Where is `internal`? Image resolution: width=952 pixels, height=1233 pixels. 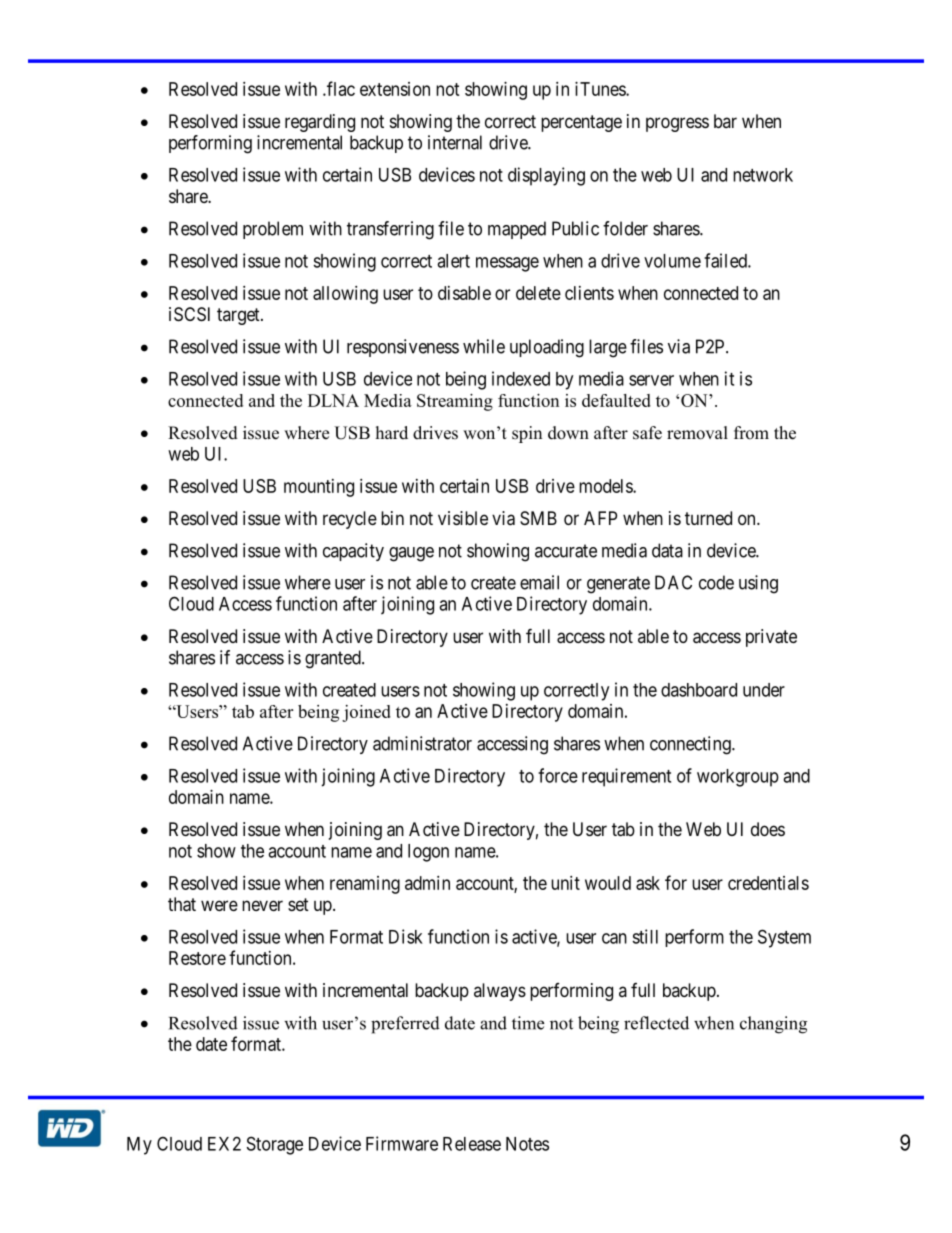 internal is located at coordinates (455, 142).
